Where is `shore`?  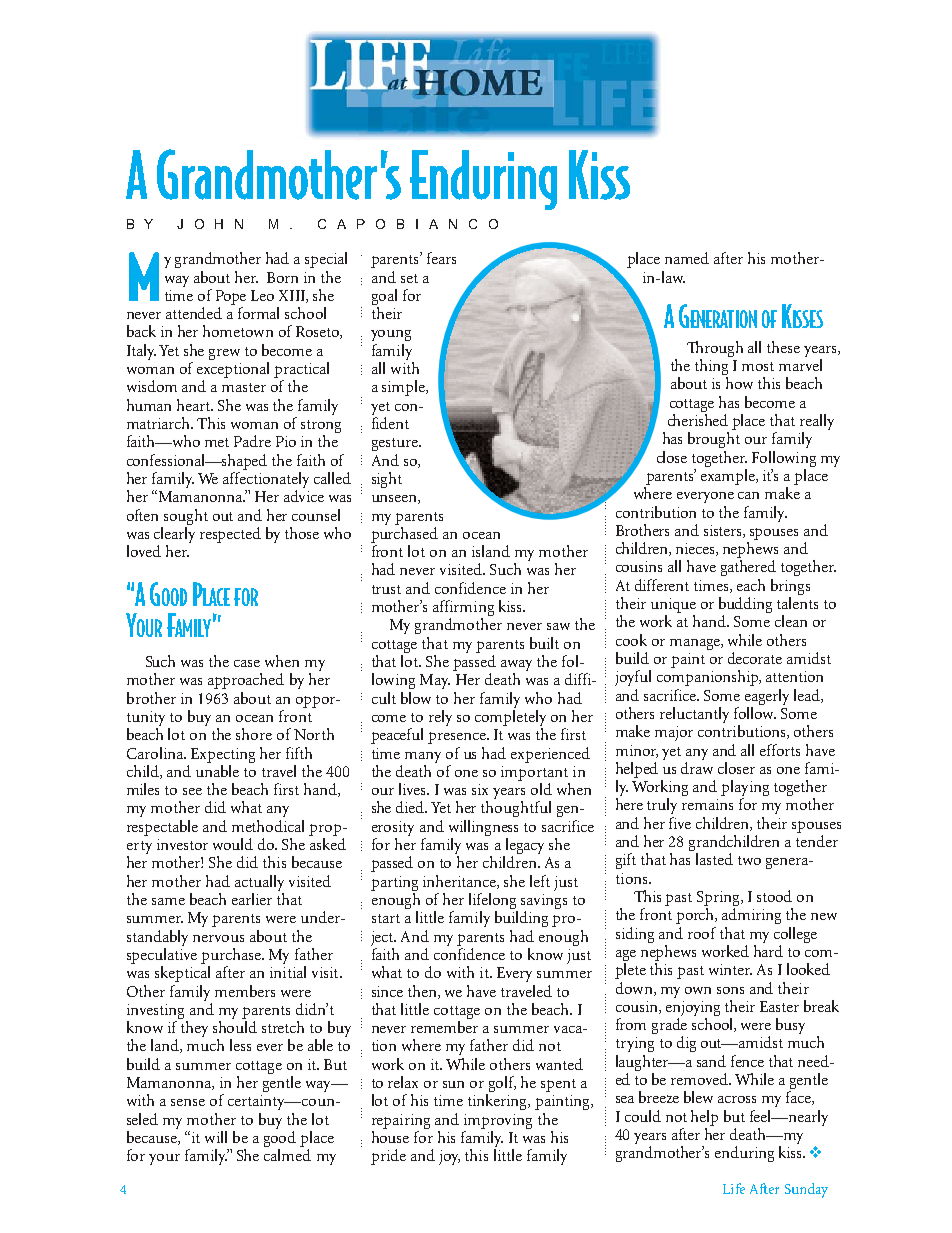 shore is located at coordinates (254, 734).
